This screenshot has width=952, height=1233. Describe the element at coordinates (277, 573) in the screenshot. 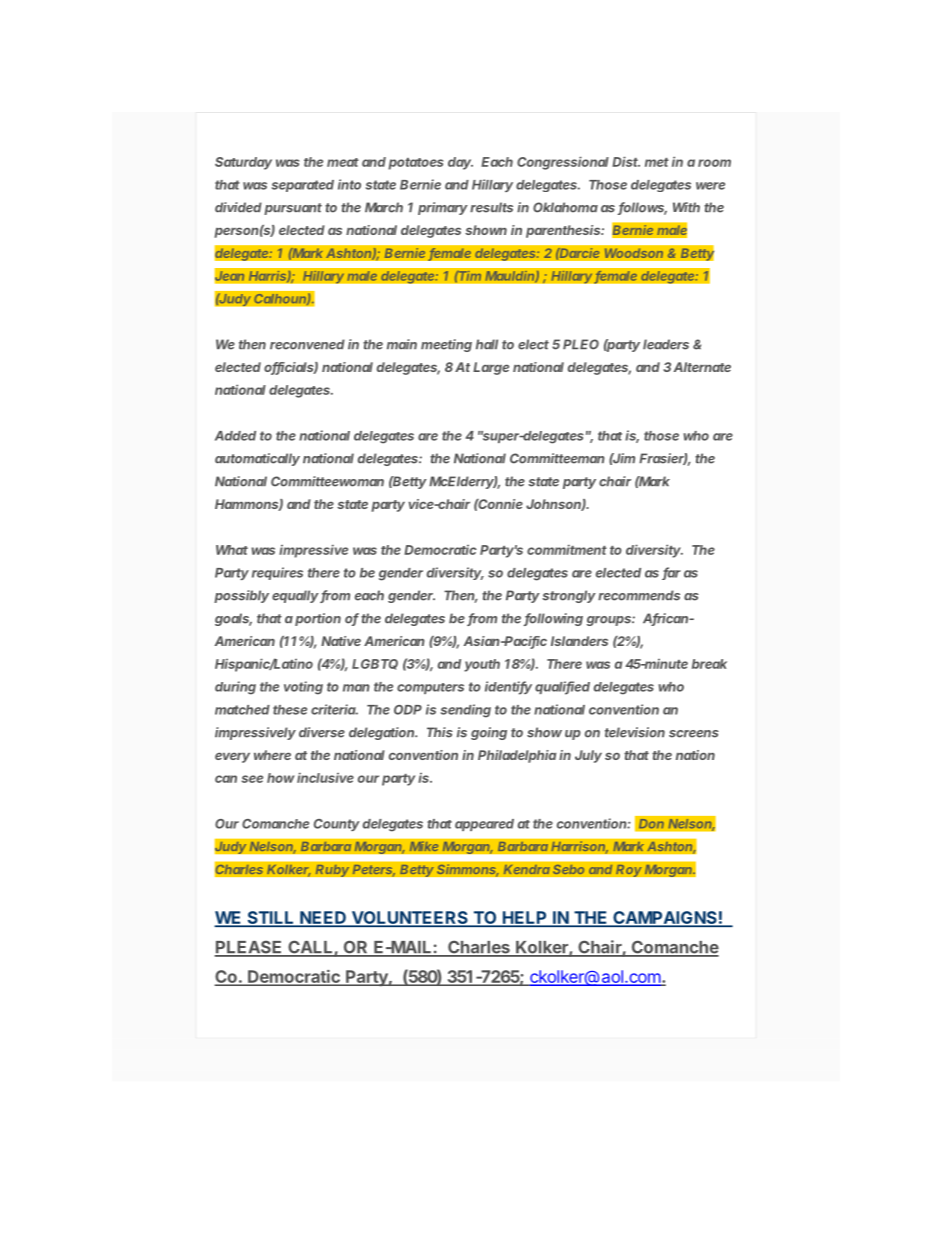

I see `requires` at that location.
